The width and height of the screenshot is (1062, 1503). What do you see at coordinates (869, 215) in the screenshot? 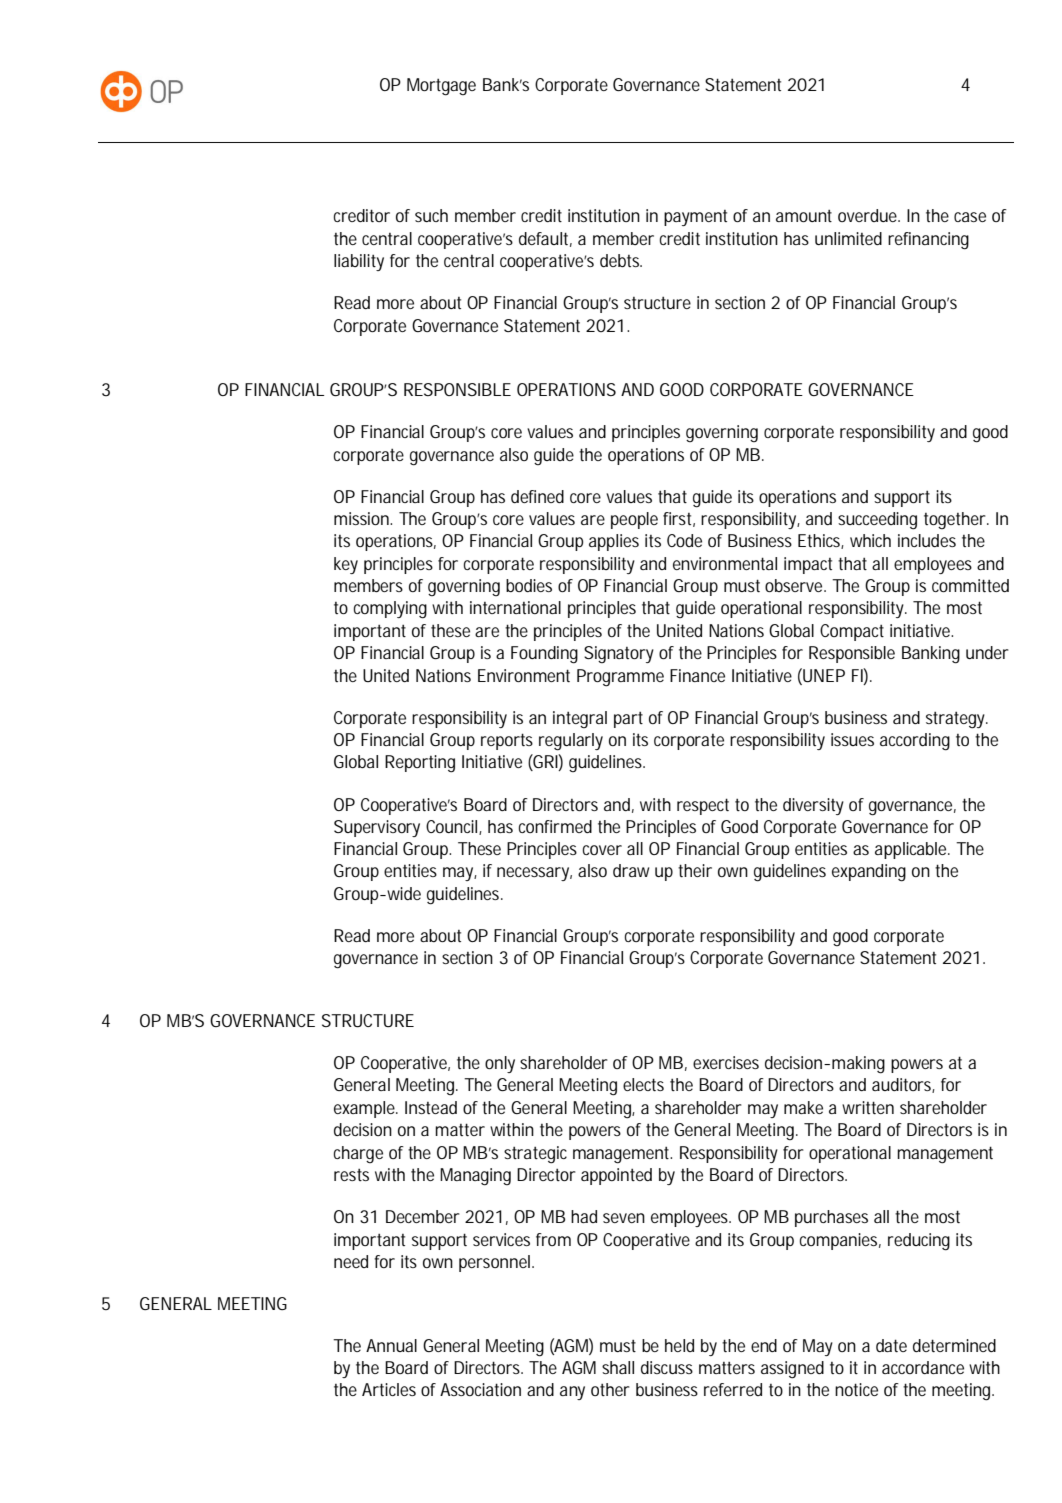
I see `overdue` at bounding box center [869, 215].
